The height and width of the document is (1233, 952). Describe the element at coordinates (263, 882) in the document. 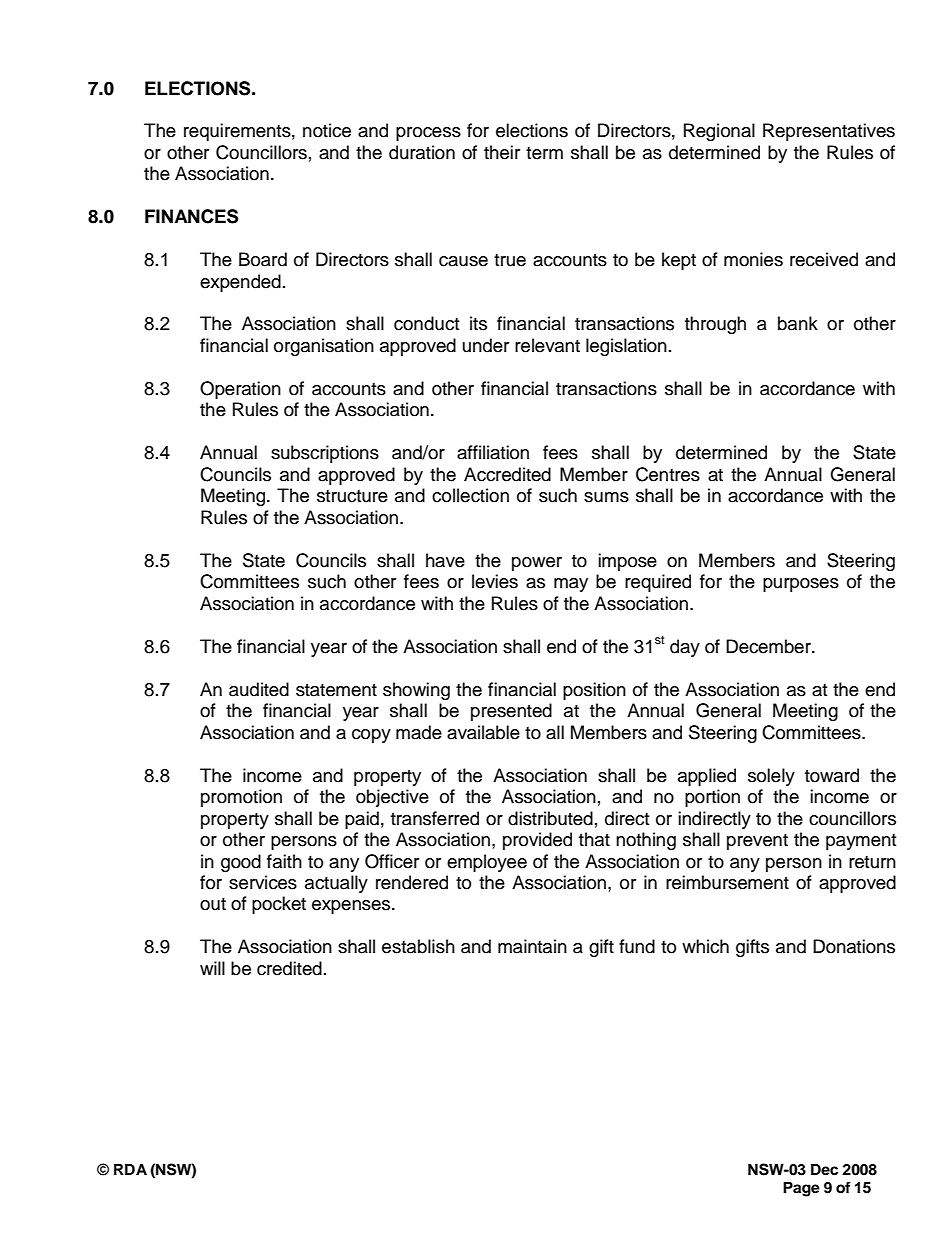

I see `services` at that location.
